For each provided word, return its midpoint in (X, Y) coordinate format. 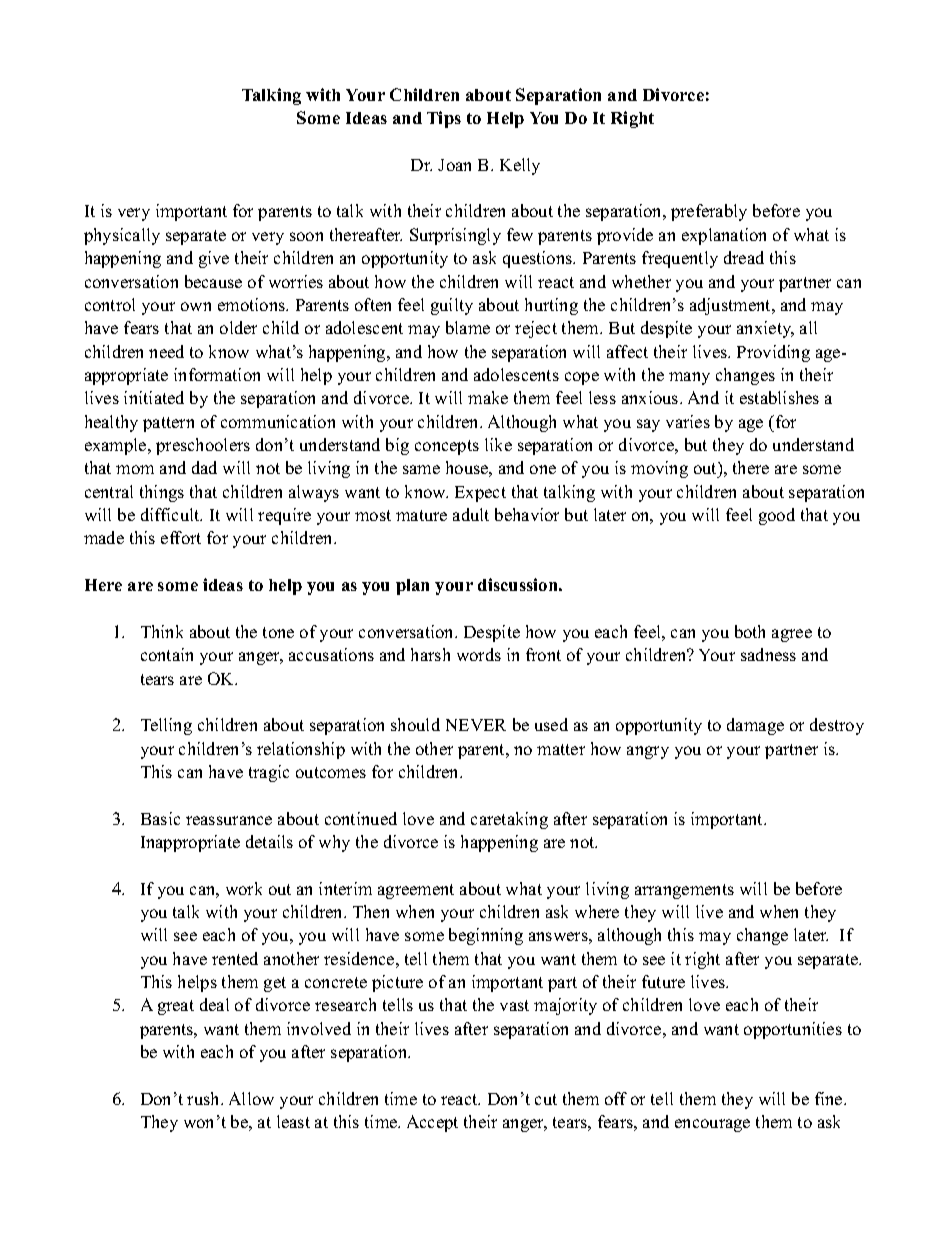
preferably (709, 212)
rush (204, 1098)
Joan (454, 165)
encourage (712, 1125)
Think (162, 631)
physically (122, 236)
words (479, 654)
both (750, 631)
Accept (432, 1123)
